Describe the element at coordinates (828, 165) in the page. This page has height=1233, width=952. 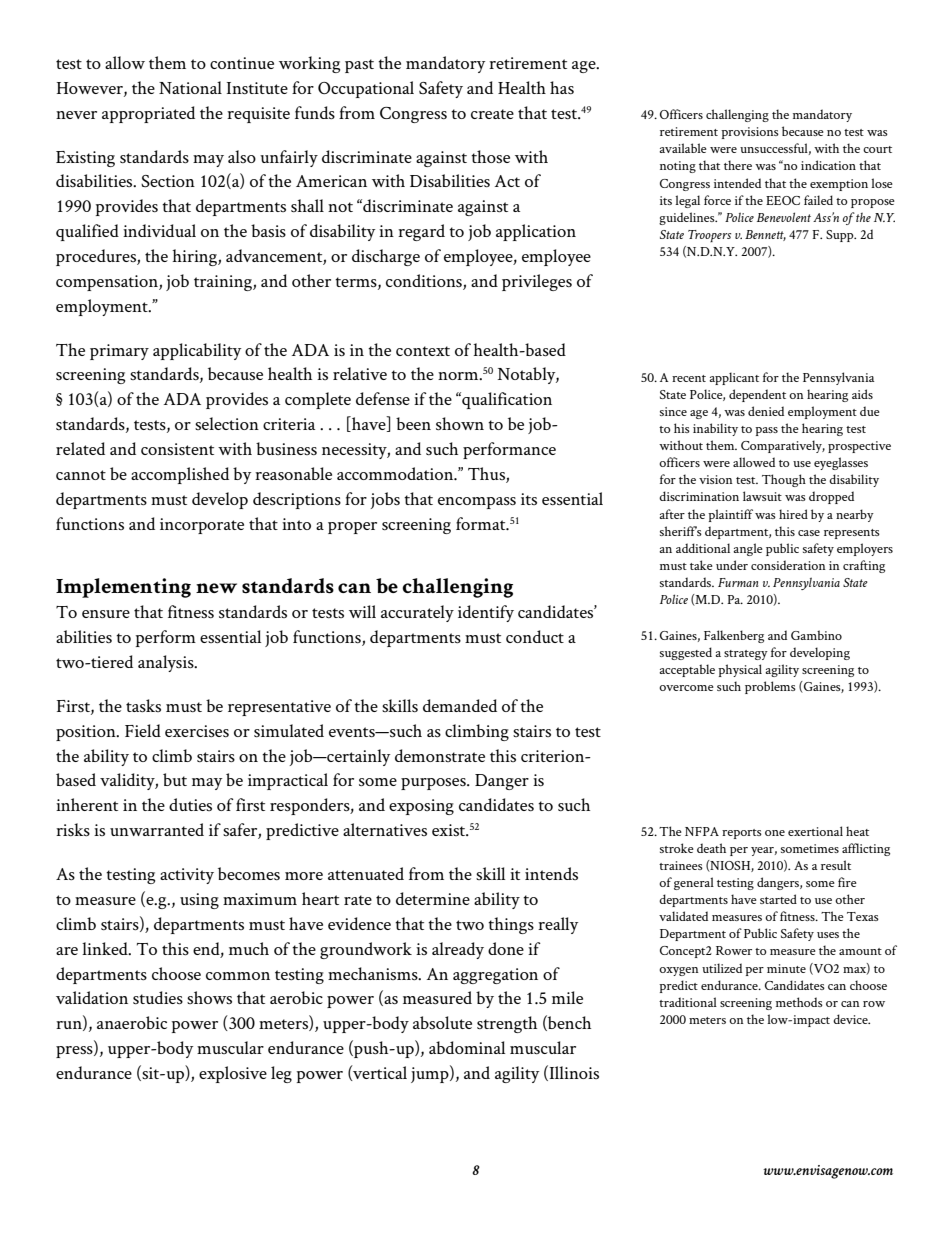
I see `indication` at that location.
